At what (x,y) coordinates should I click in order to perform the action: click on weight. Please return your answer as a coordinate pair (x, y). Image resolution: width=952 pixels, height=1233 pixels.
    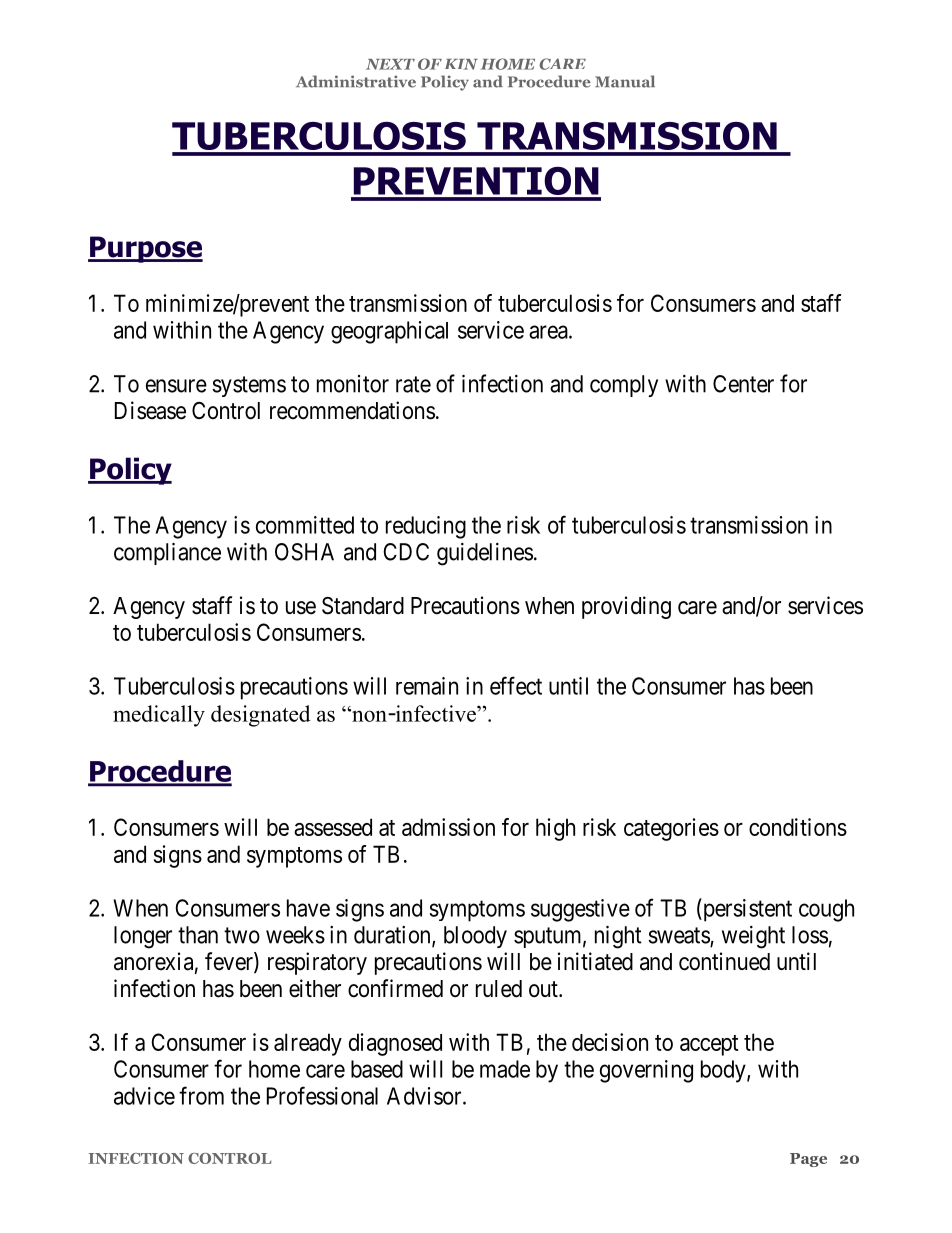
    Looking at the image, I should click on (753, 937).
